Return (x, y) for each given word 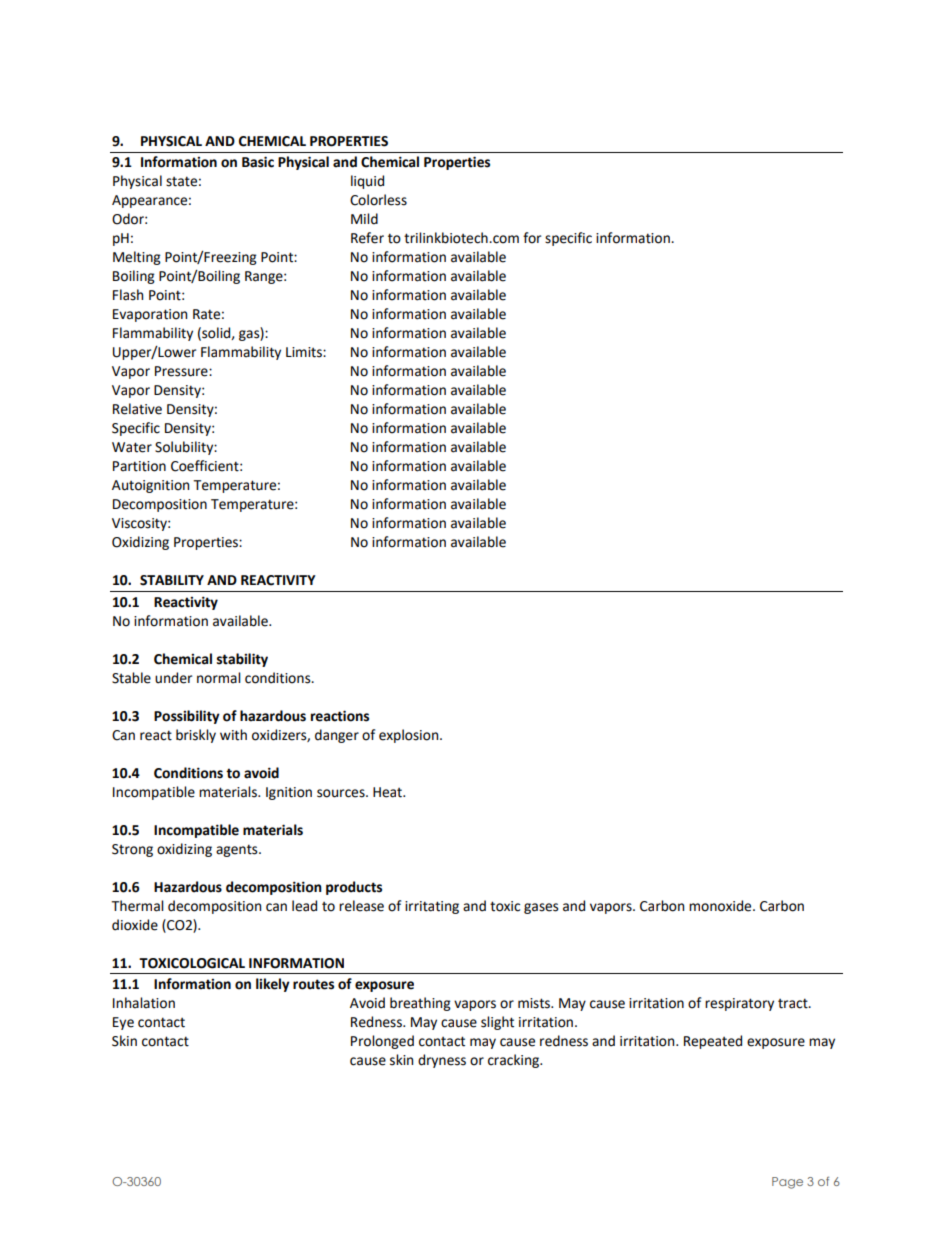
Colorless (378, 200)
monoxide (721, 906)
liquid (367, 182)
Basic (258, 162)
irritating (432, 907)
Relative (137, 409)
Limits (305, 352)
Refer (367, 238)
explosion (410, 736)
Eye (123, 1023)
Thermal (137, 906)
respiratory (739, 1004)
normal (219, 678)
